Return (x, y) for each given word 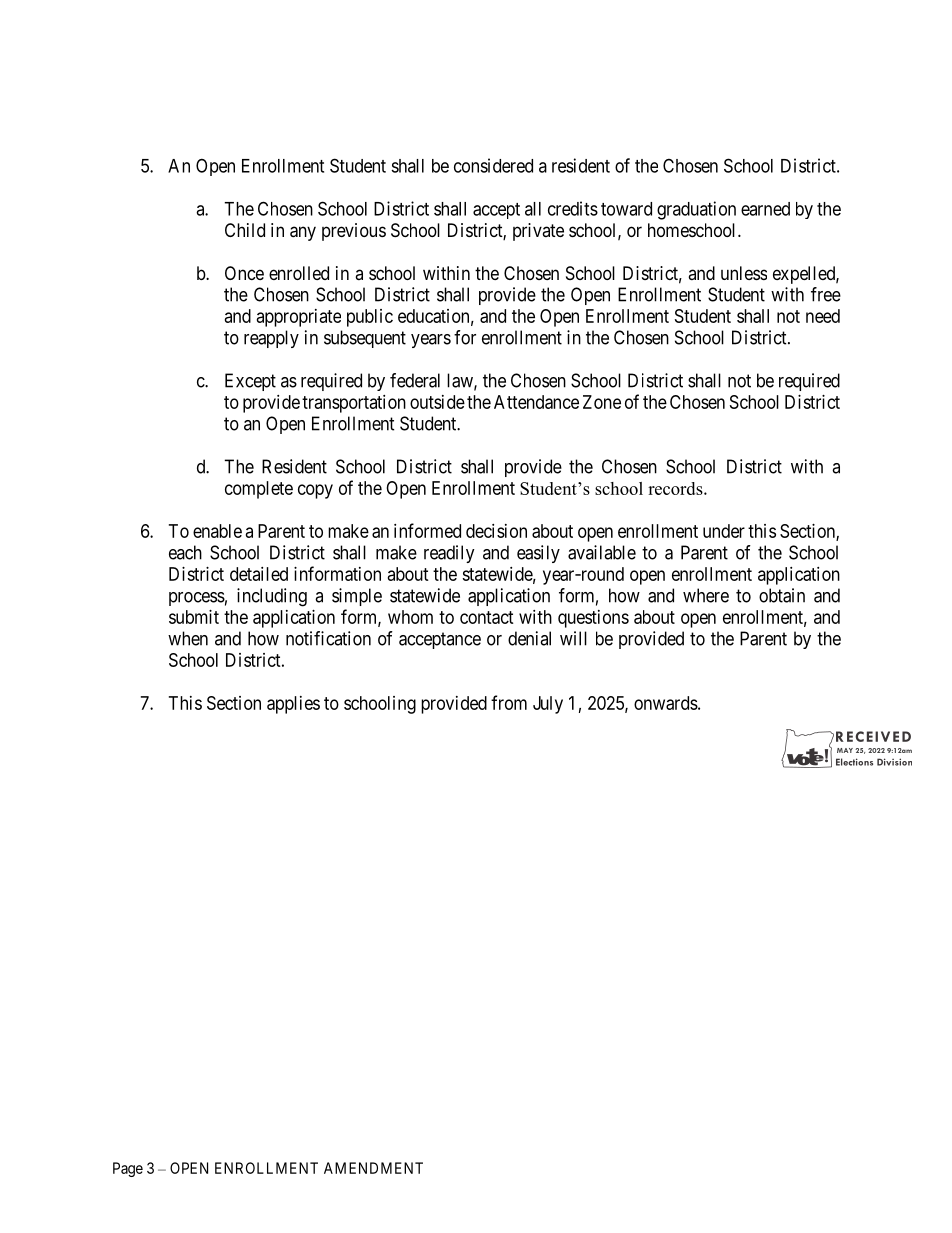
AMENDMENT (373, 1168)
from (509, 702)
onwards (666, 703)
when (188, 638)
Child (245, 230)
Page (128, 1169)
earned (765, 209)
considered (493, 165)
